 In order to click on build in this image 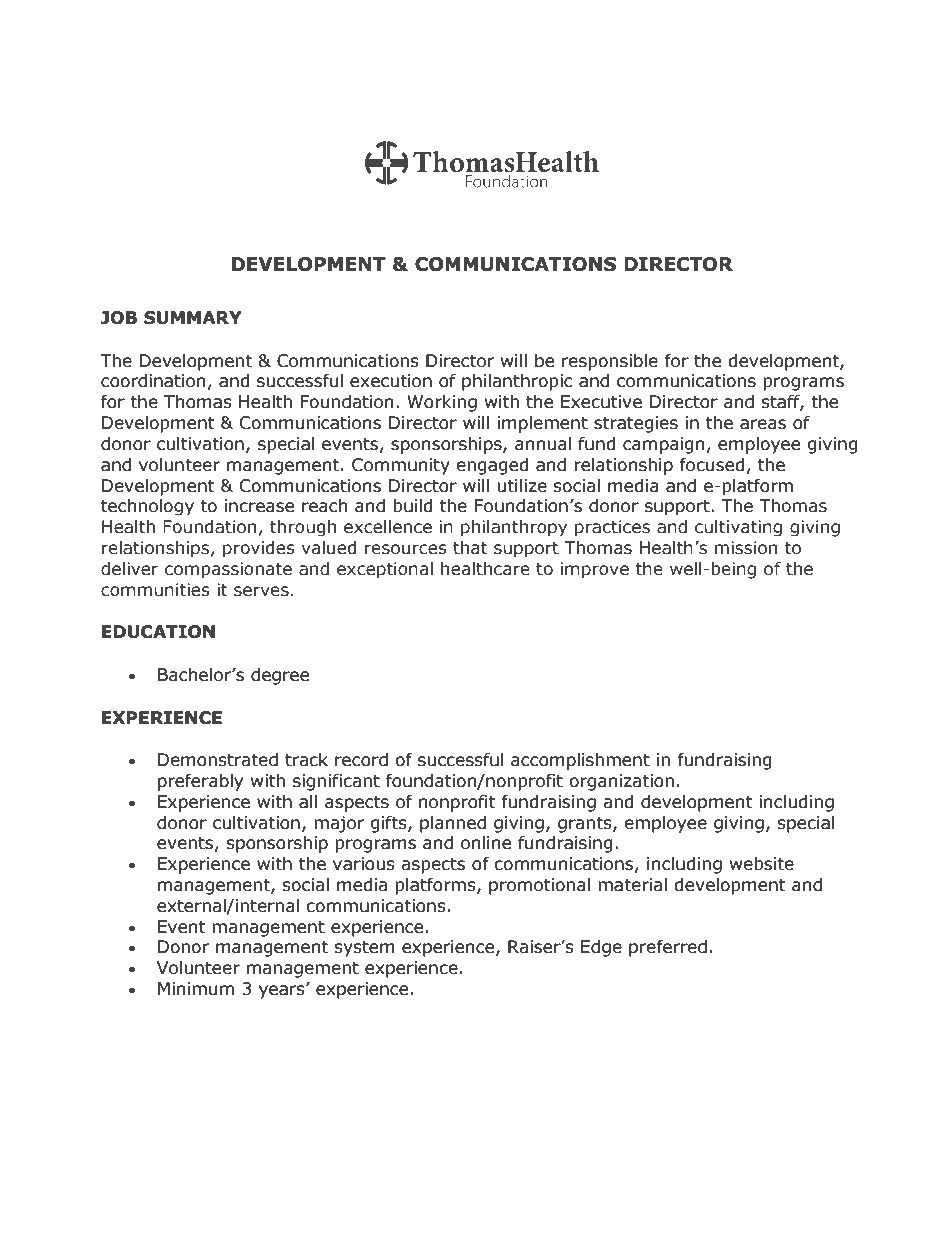, I will do `click(413, 506)`.
